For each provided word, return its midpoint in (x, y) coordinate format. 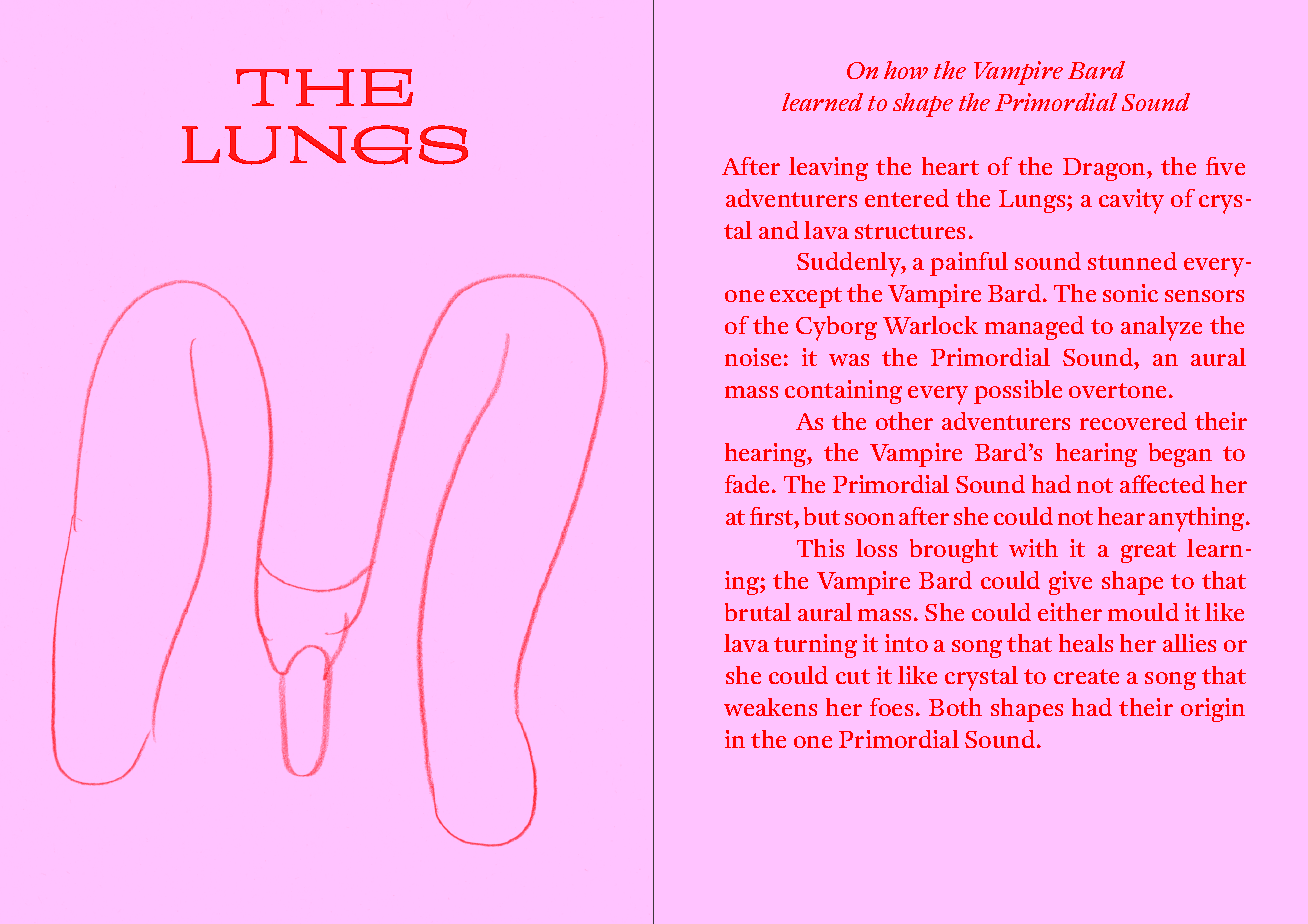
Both (955, 707)
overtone (1117, 390)
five (1225, 166)
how (906, 70)
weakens (770, 707)
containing (843, 392)
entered (907, 198)
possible (1018, 392)
